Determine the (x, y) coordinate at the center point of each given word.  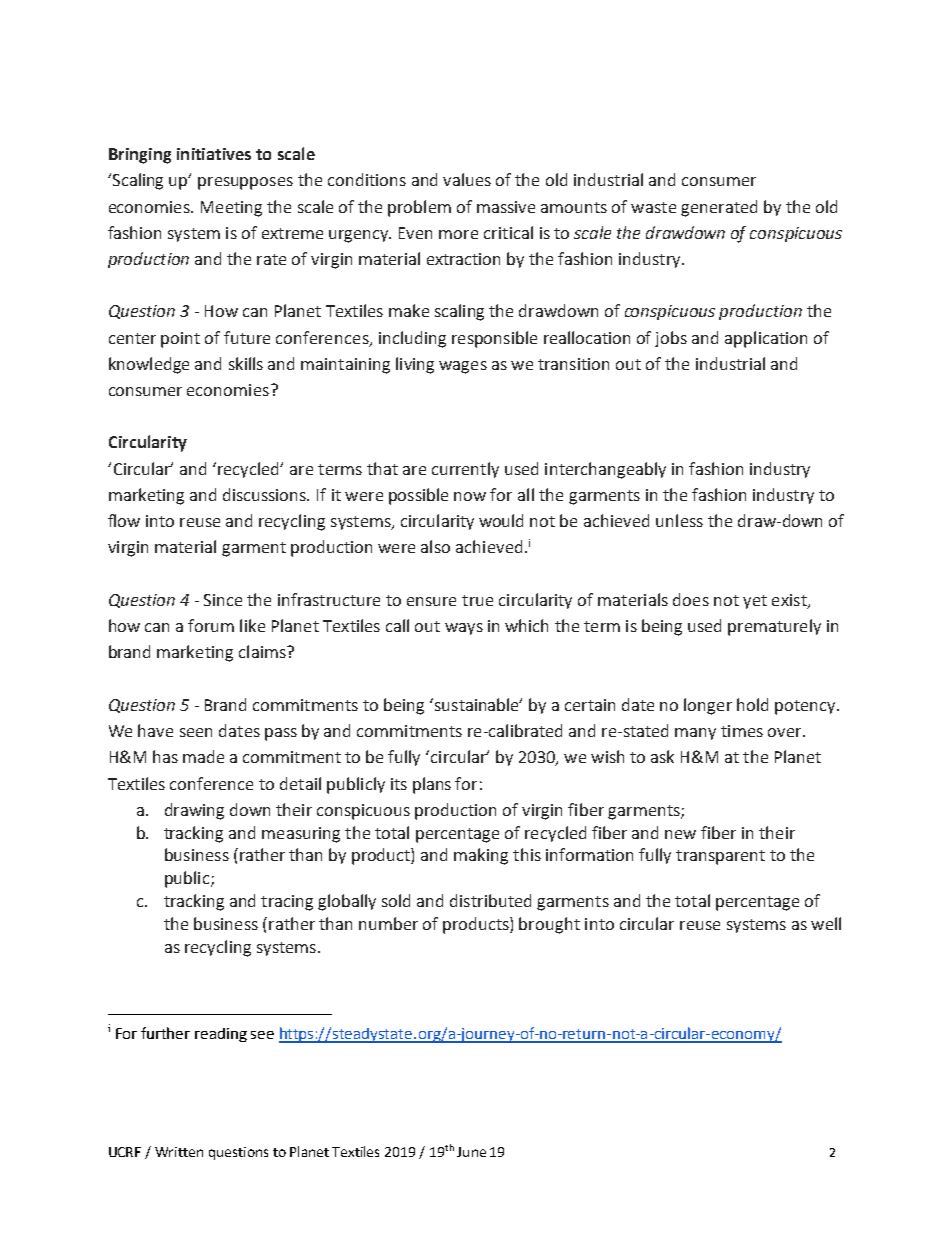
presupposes (245, 183)
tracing (287, 903)
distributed (490, 900)
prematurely (774, 627)
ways (464, 629)
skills (246, 363)
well (826, 923)
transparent (720, 857)
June (471, 1152)
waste (653, 207)
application (766, 339)
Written (179, 1152)
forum (211, 625)
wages (463, 367)
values (467, 179)
